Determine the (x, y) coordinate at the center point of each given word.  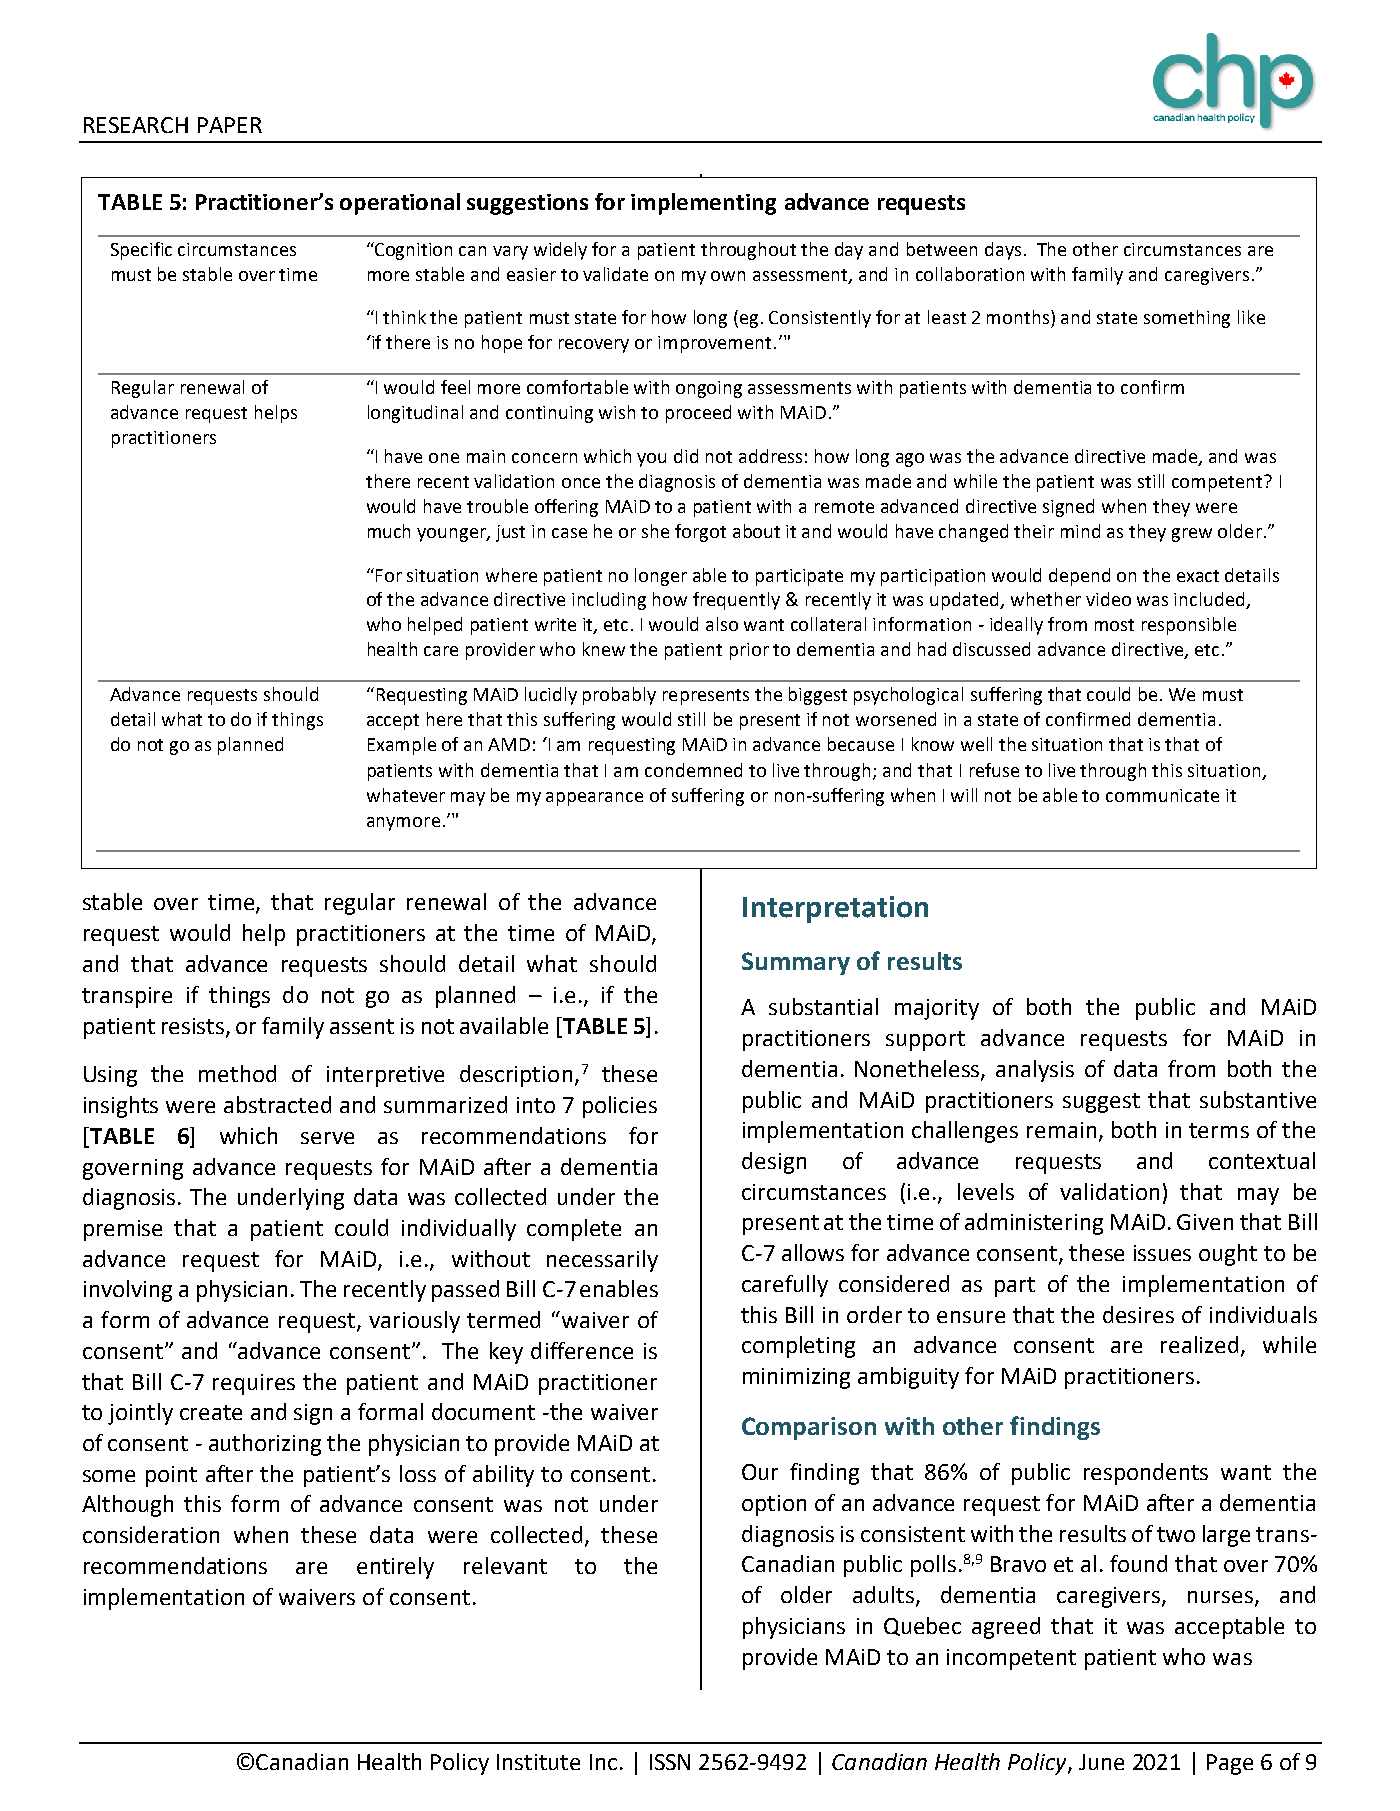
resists (194, 1027)
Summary (796, 963)
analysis (1035, 1071)
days (1003, 251)
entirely (395, 1568)
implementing (703, 204)
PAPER (230, 125)
